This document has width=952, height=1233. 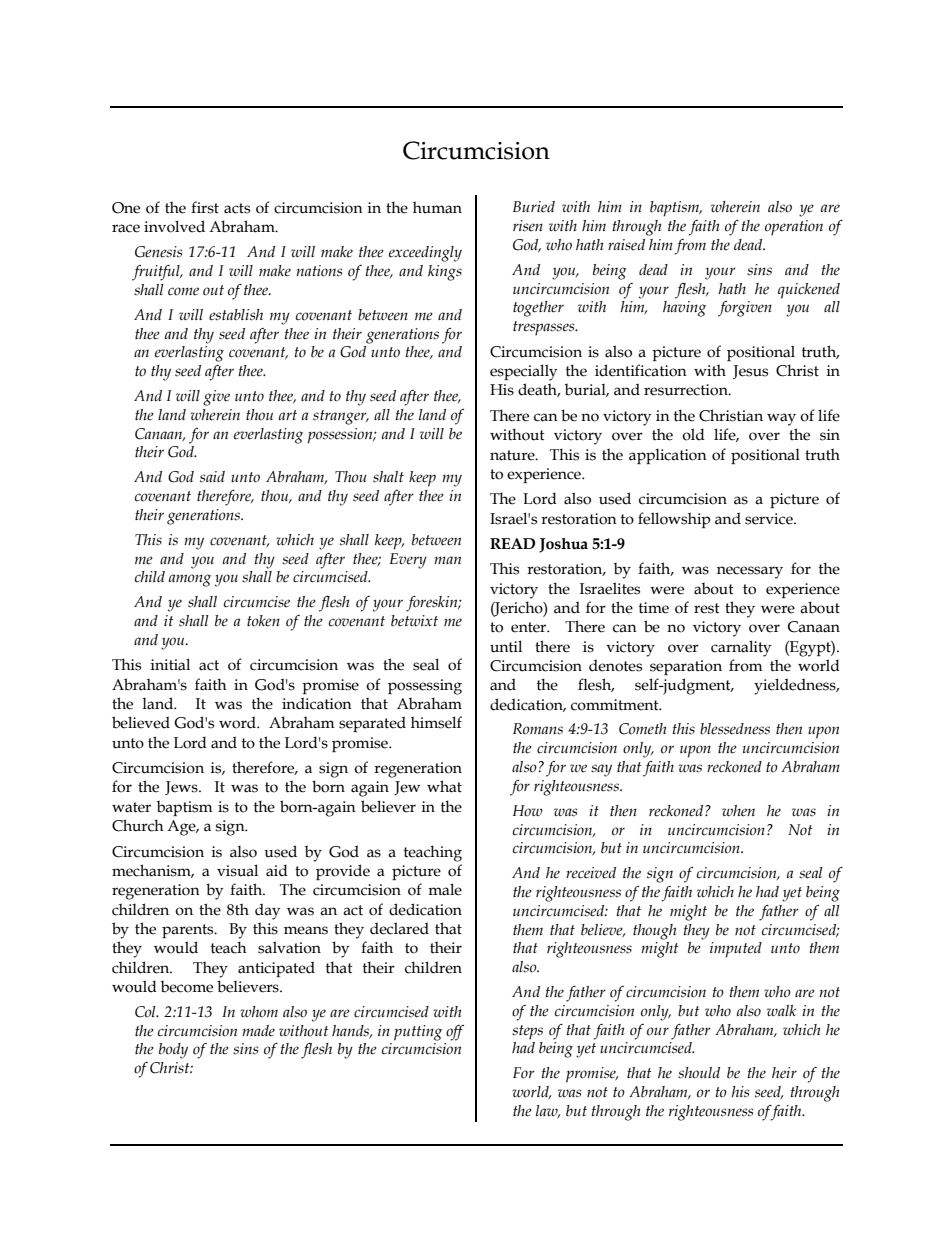 I want to click on body, so click(x=173, y=1051).
